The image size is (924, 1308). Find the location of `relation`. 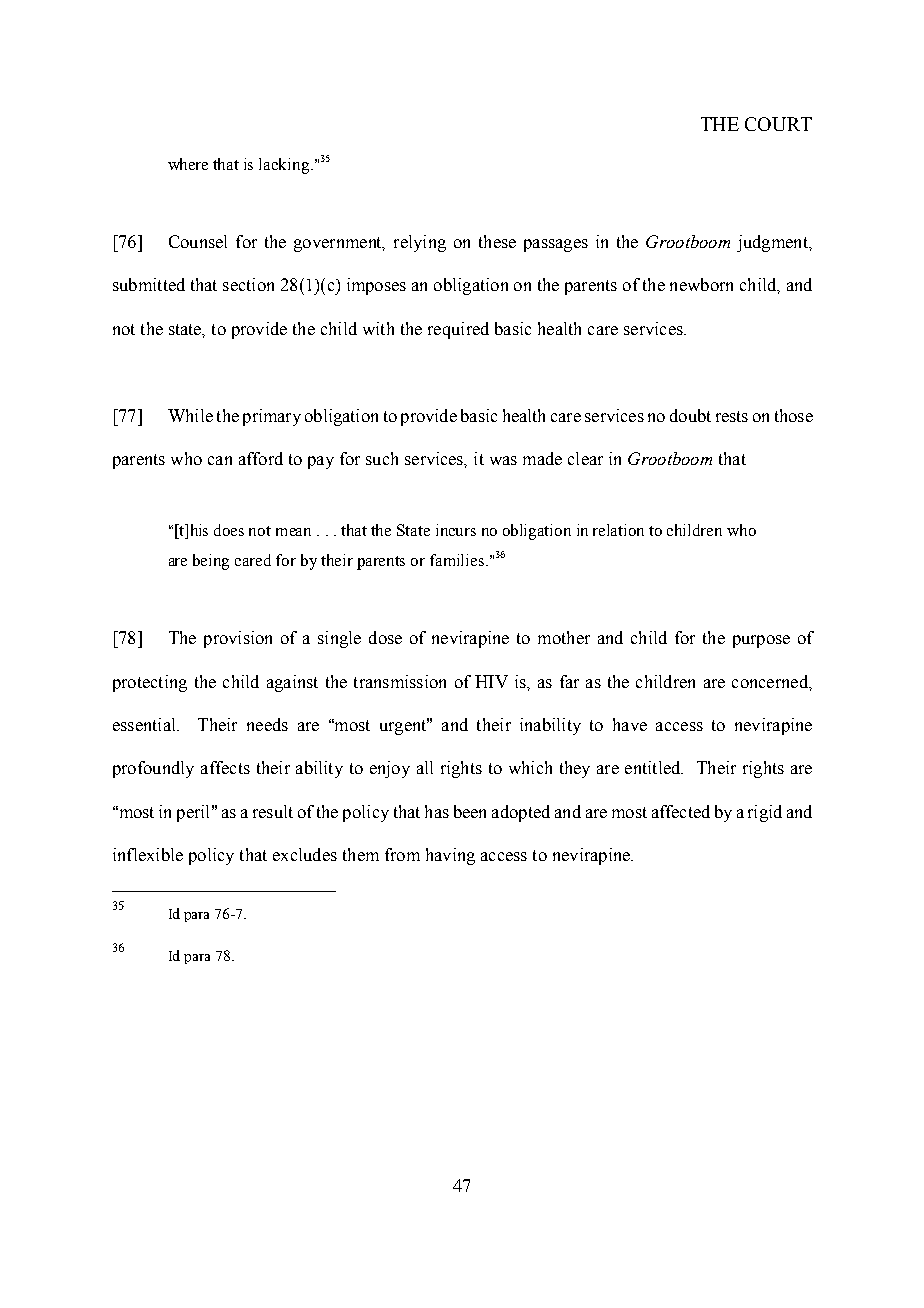

relation is located at coordinates (618, 530).
